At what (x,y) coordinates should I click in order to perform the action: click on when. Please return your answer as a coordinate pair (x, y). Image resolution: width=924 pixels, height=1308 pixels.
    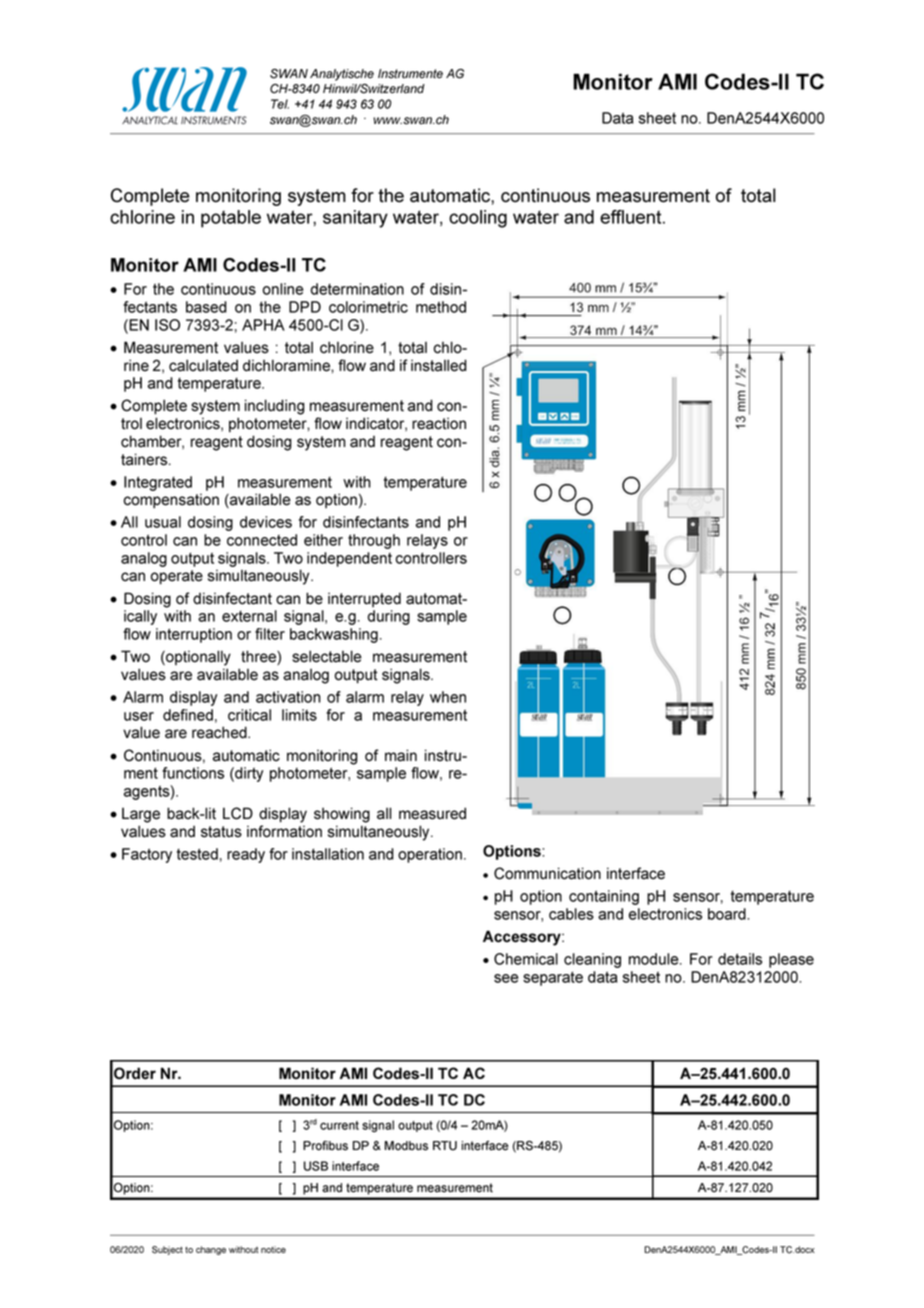
    Looking at the image, I should click on (448, 697).
